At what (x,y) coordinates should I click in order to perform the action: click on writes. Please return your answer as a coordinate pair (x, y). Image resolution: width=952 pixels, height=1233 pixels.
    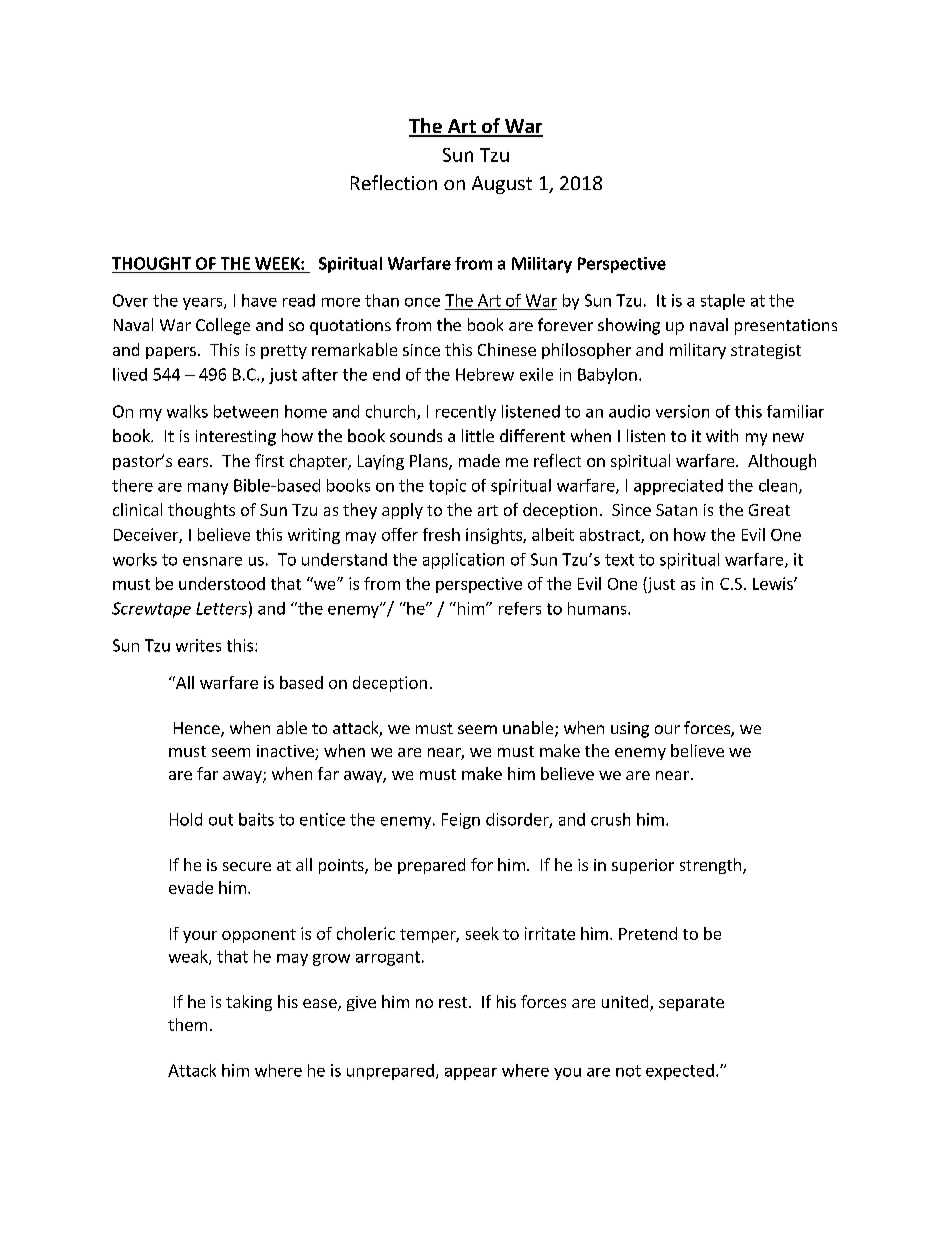
    Looking at the image, I should click on (198, 645).
